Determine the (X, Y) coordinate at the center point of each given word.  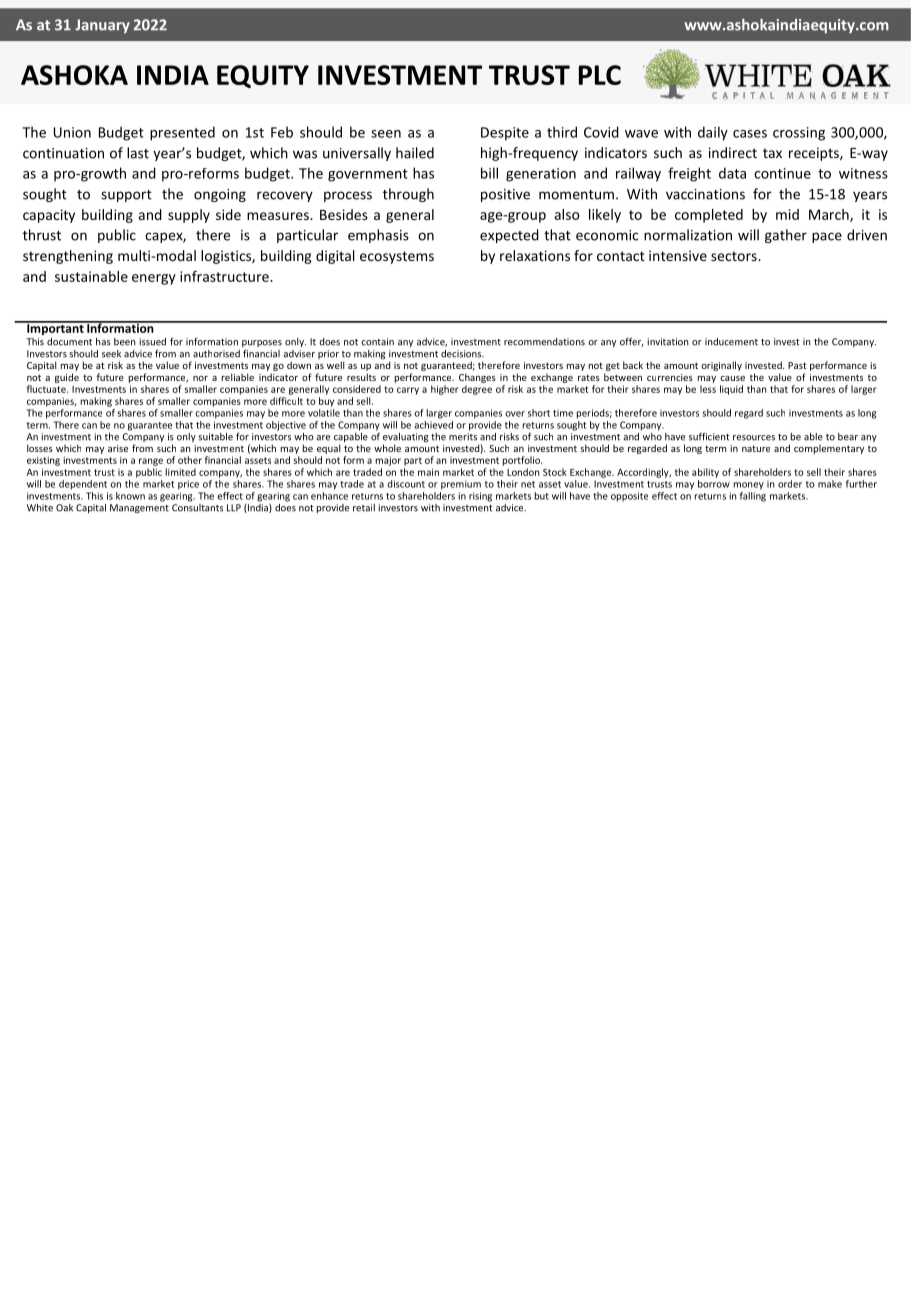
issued (153, 342)
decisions (462, 354)
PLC (600, 75)
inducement (731, 342)
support (126, 196)
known (130, 496)
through (408, 195)
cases (750, 134)
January (102, 26)
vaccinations (705, 194)
